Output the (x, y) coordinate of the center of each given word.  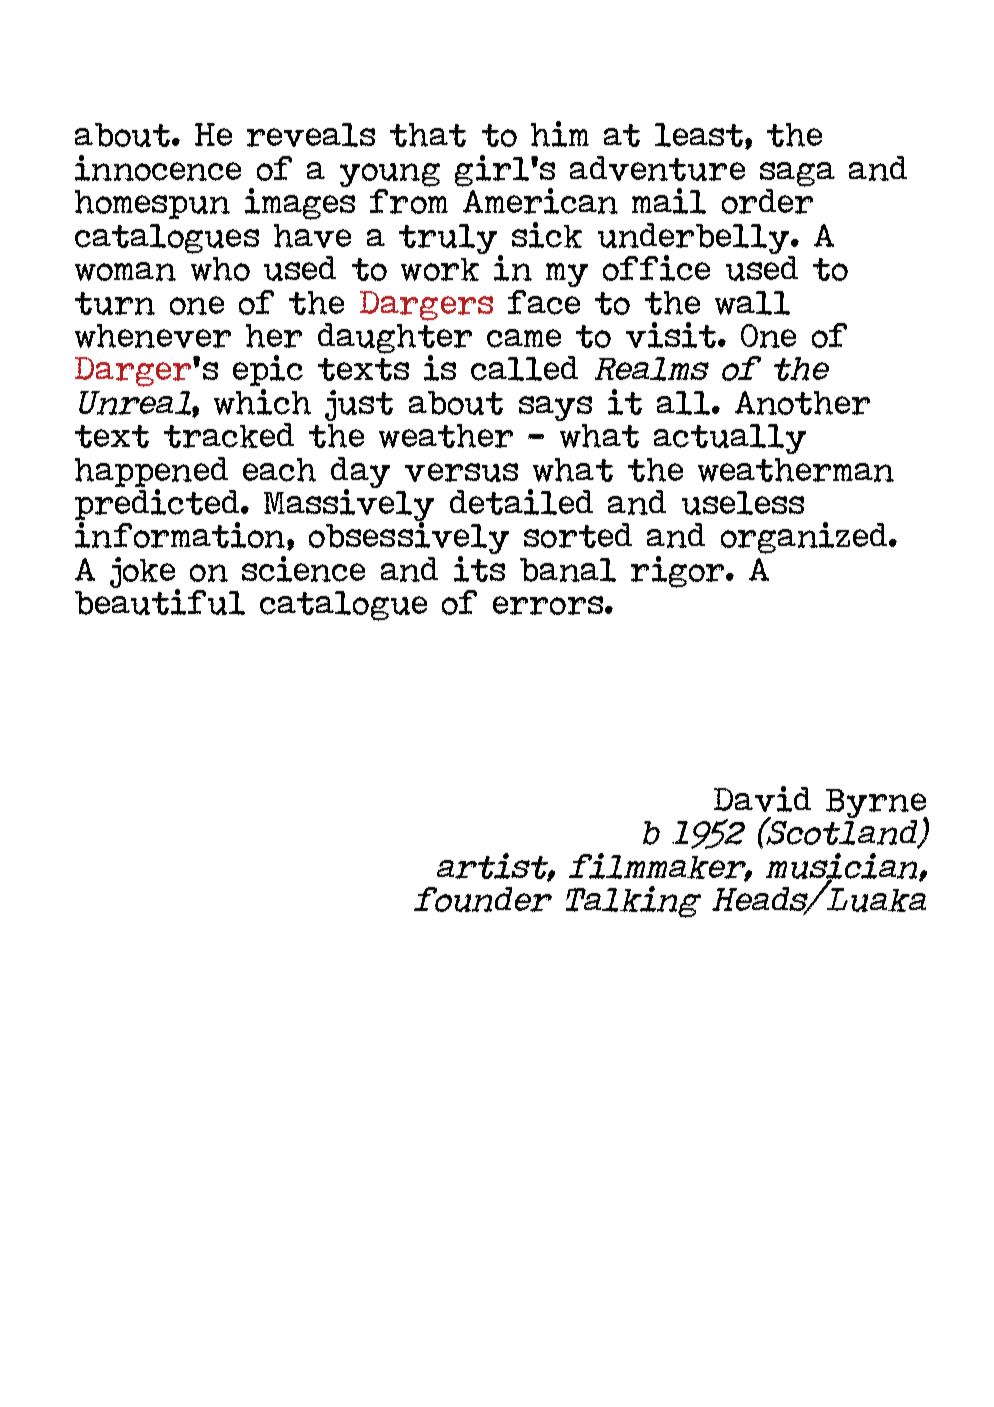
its (479, 569)
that (428, 135)
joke (144, 573)
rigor (679, 572)
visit (672, 335)
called (524, 368)
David (762, 799)
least (700, 136)
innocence (158, 168)
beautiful (160, 601)
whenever (153, 336)
